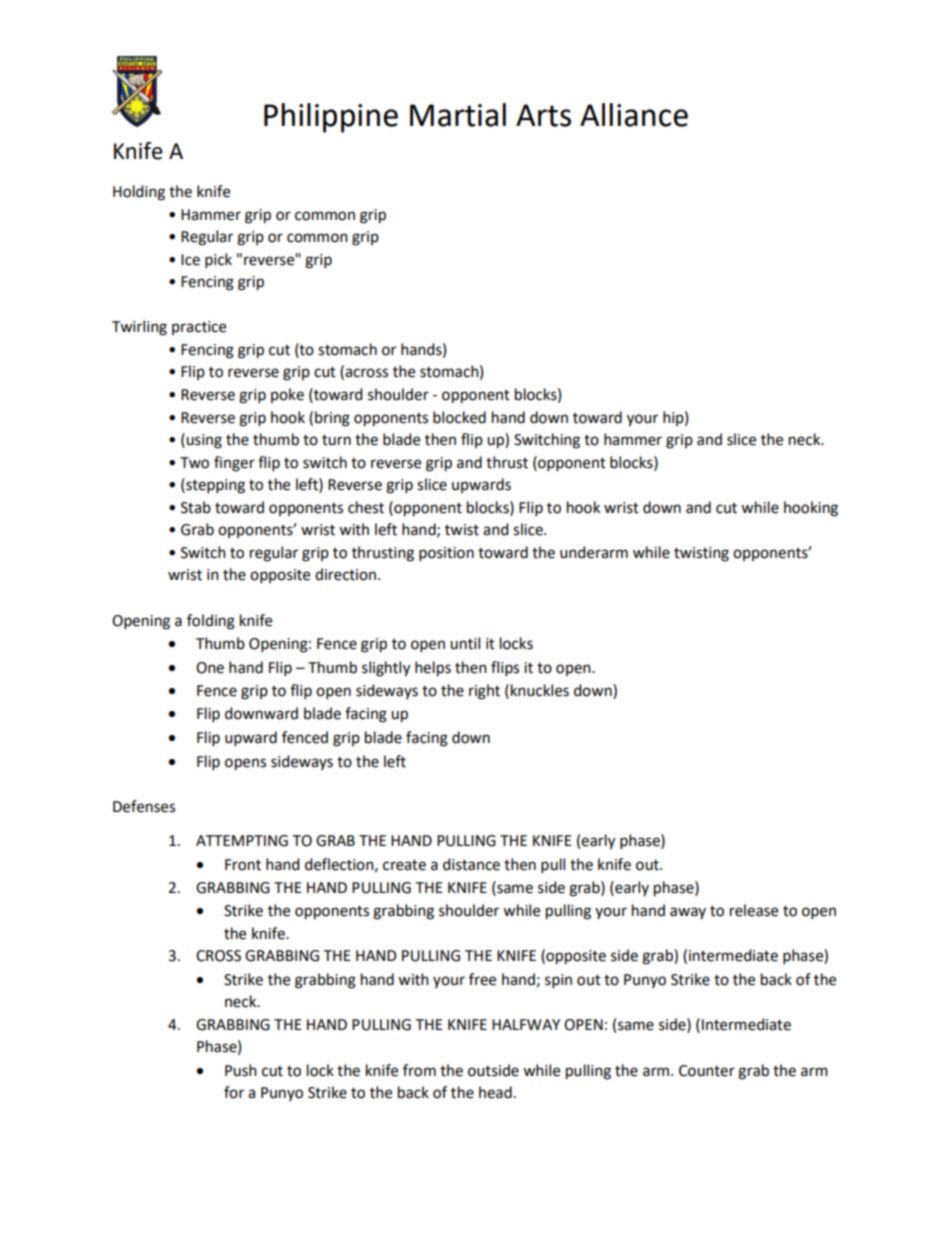 This image has height=1233, width=952. I want to click on folding, so click(211, 622).
